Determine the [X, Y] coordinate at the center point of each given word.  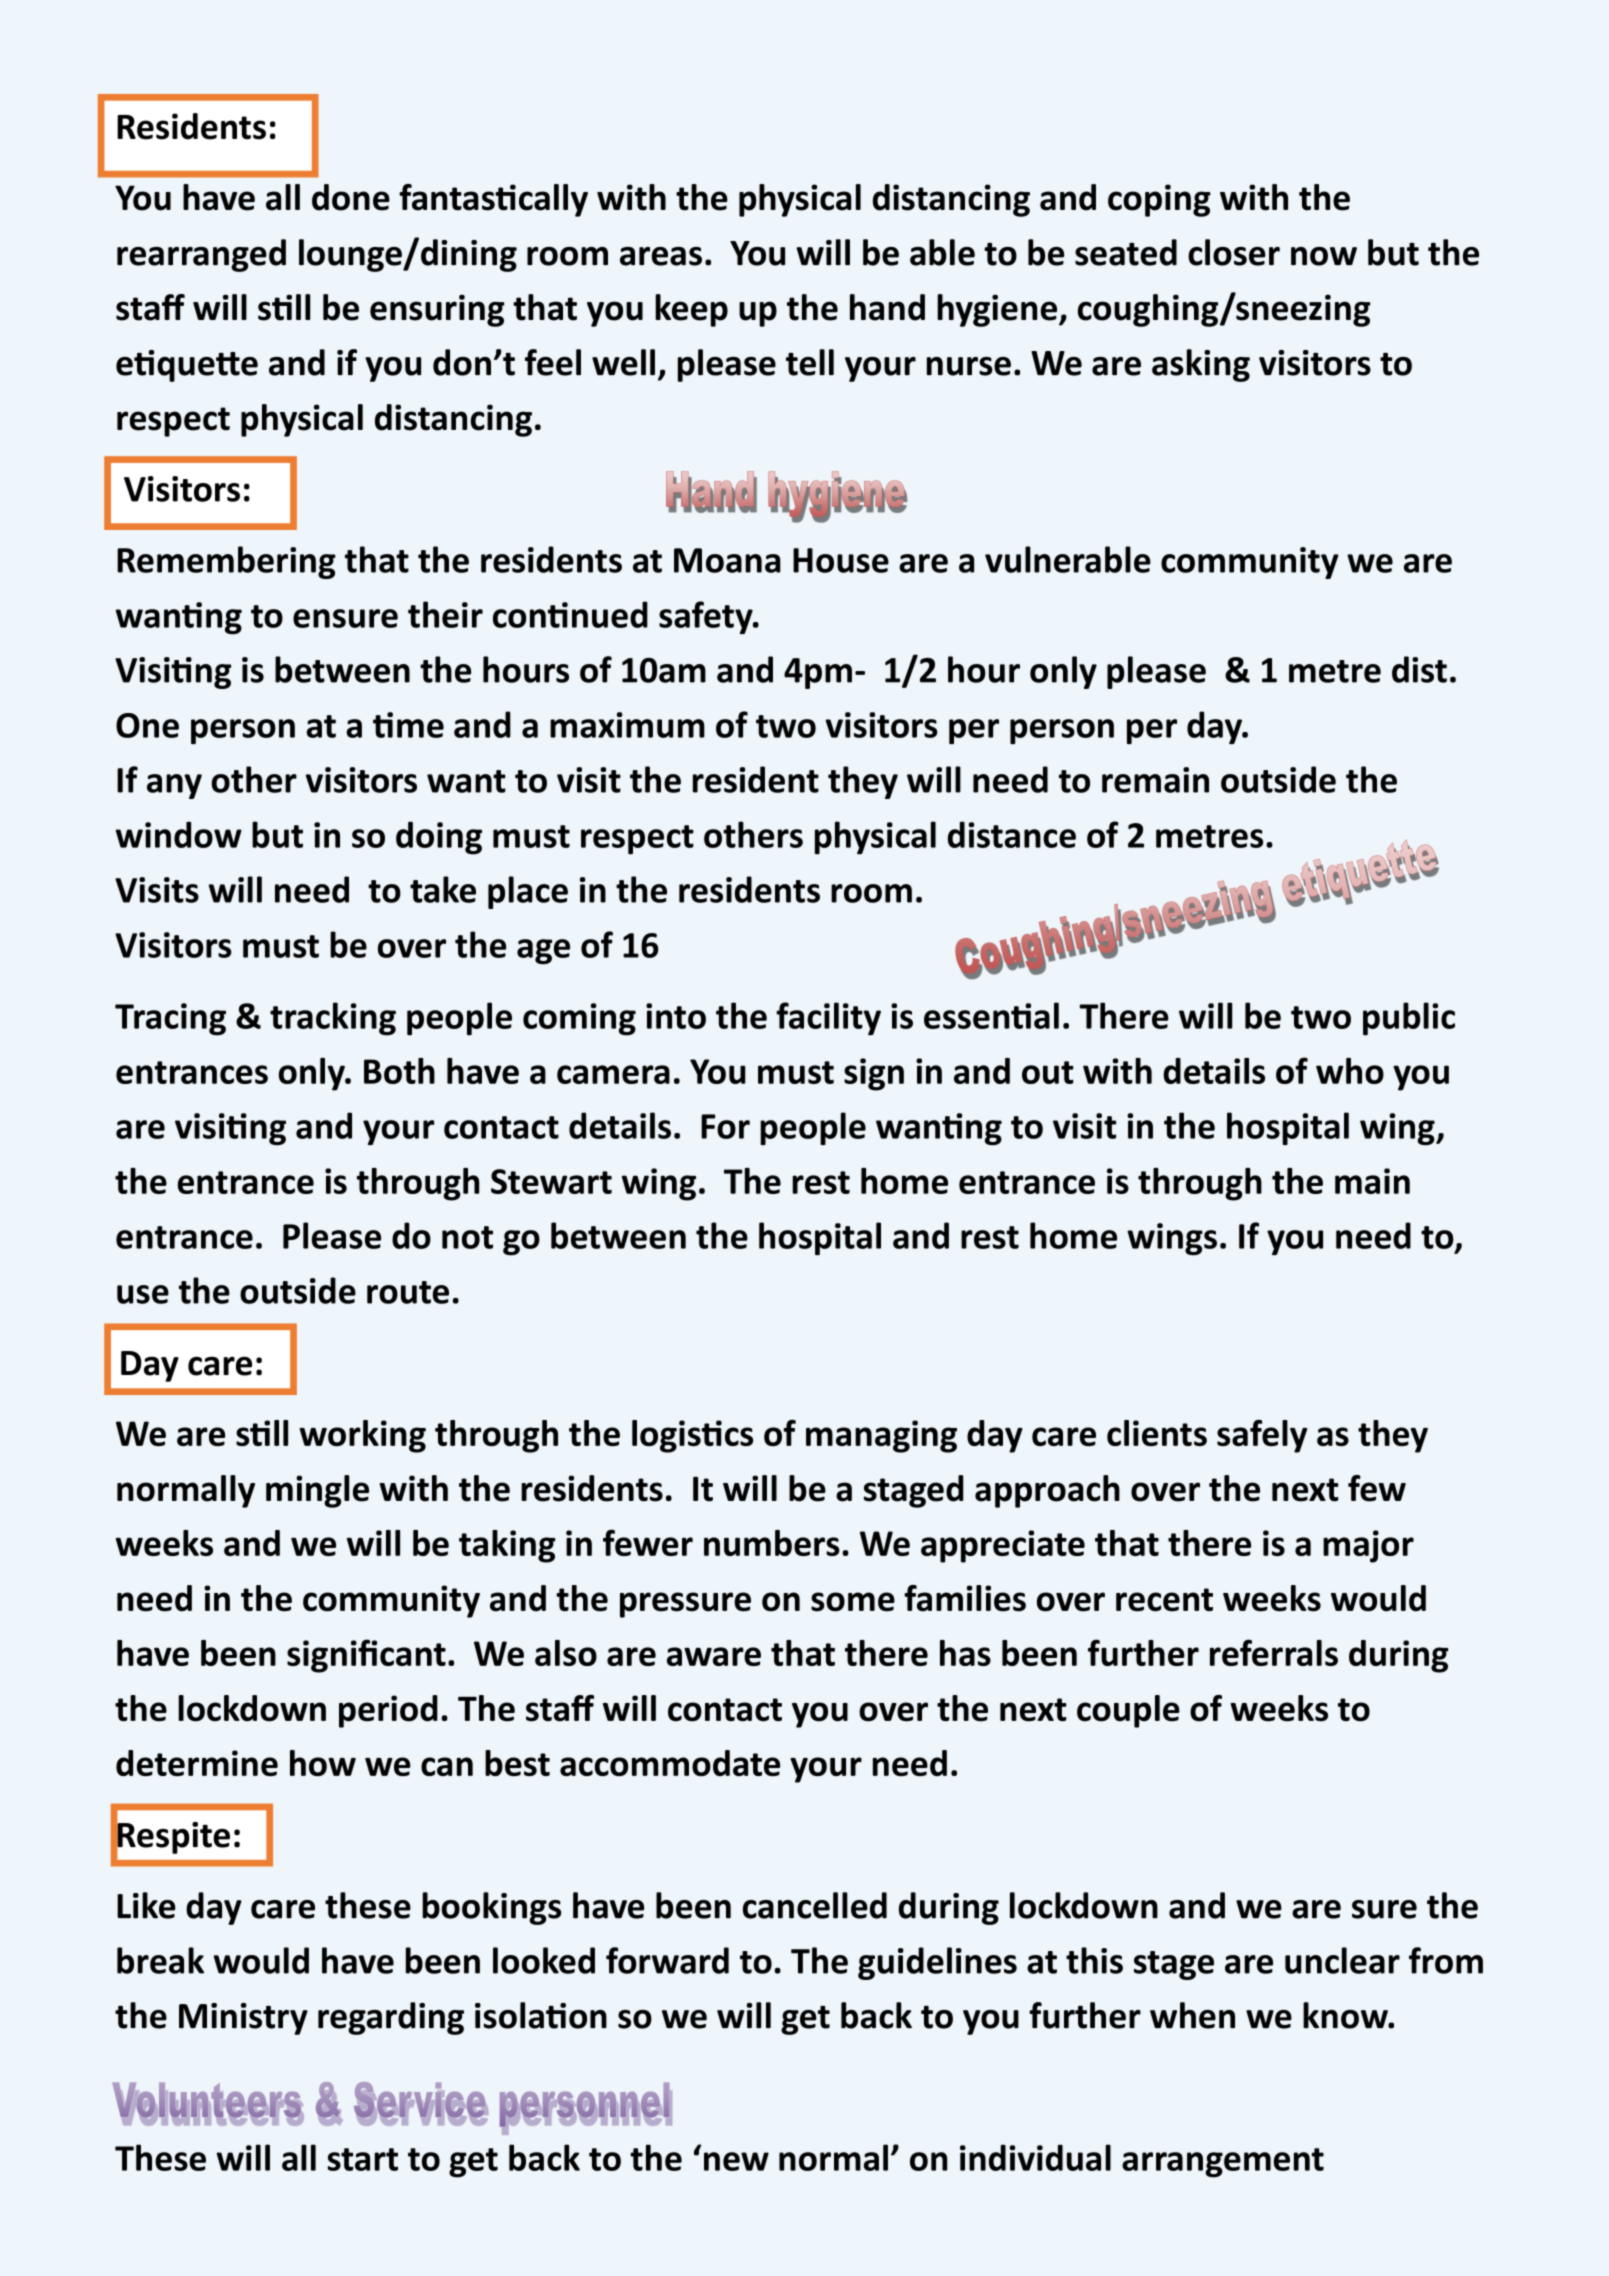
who [1350, 1071]
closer [1234, 252]
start [362, 2159]
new [736, 2161]
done [351, 197]
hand [887, 307]
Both [399, 1071]
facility [828, 1019]
